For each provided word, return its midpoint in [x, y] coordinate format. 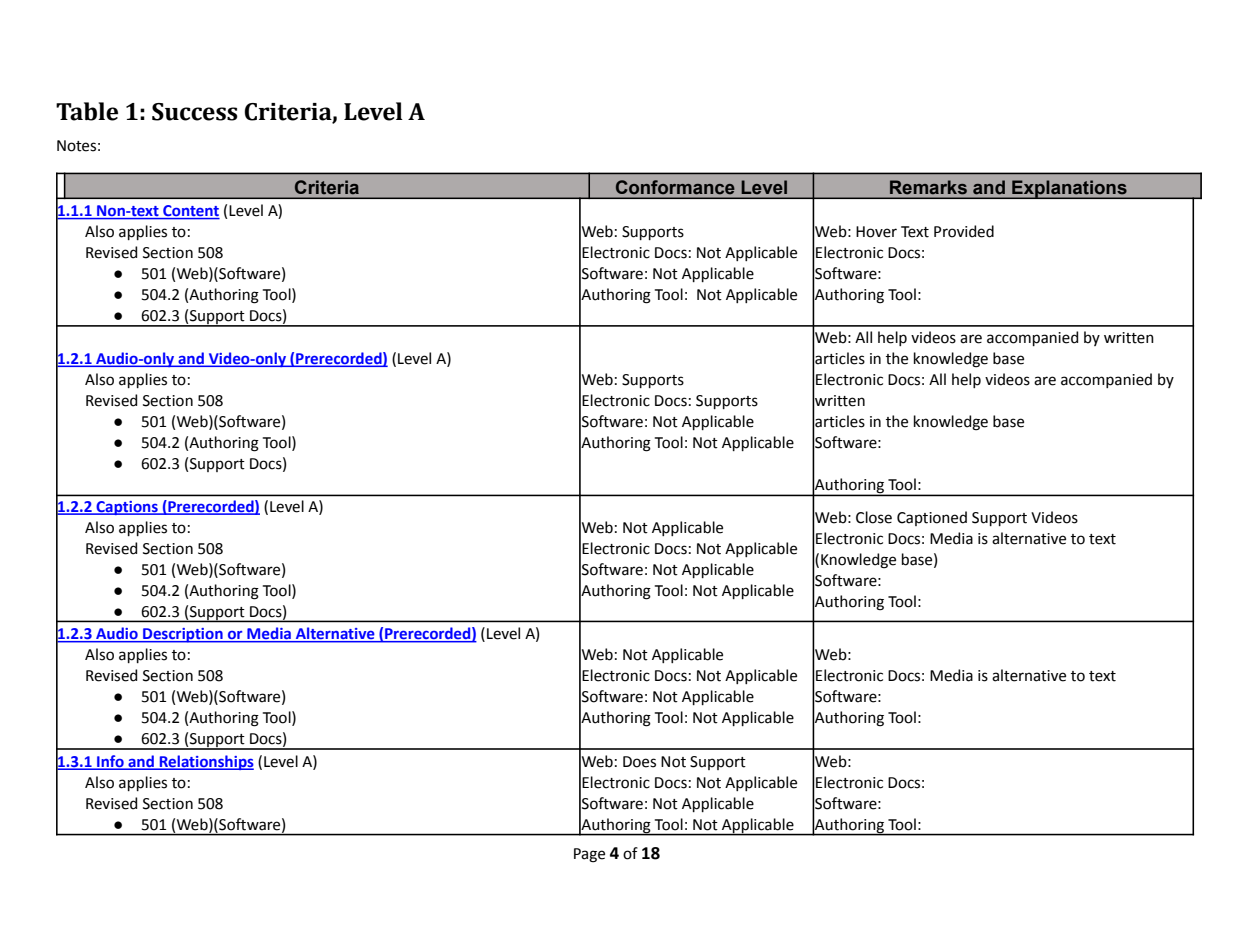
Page [589, 855]
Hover [876, 232]
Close [874, 517]
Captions [127, 508]
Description [183, 635]
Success [195, 112]
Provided [964, 231]
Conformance [675, 187]
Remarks [928, 187]
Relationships [206, 762]
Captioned [932, 518]
